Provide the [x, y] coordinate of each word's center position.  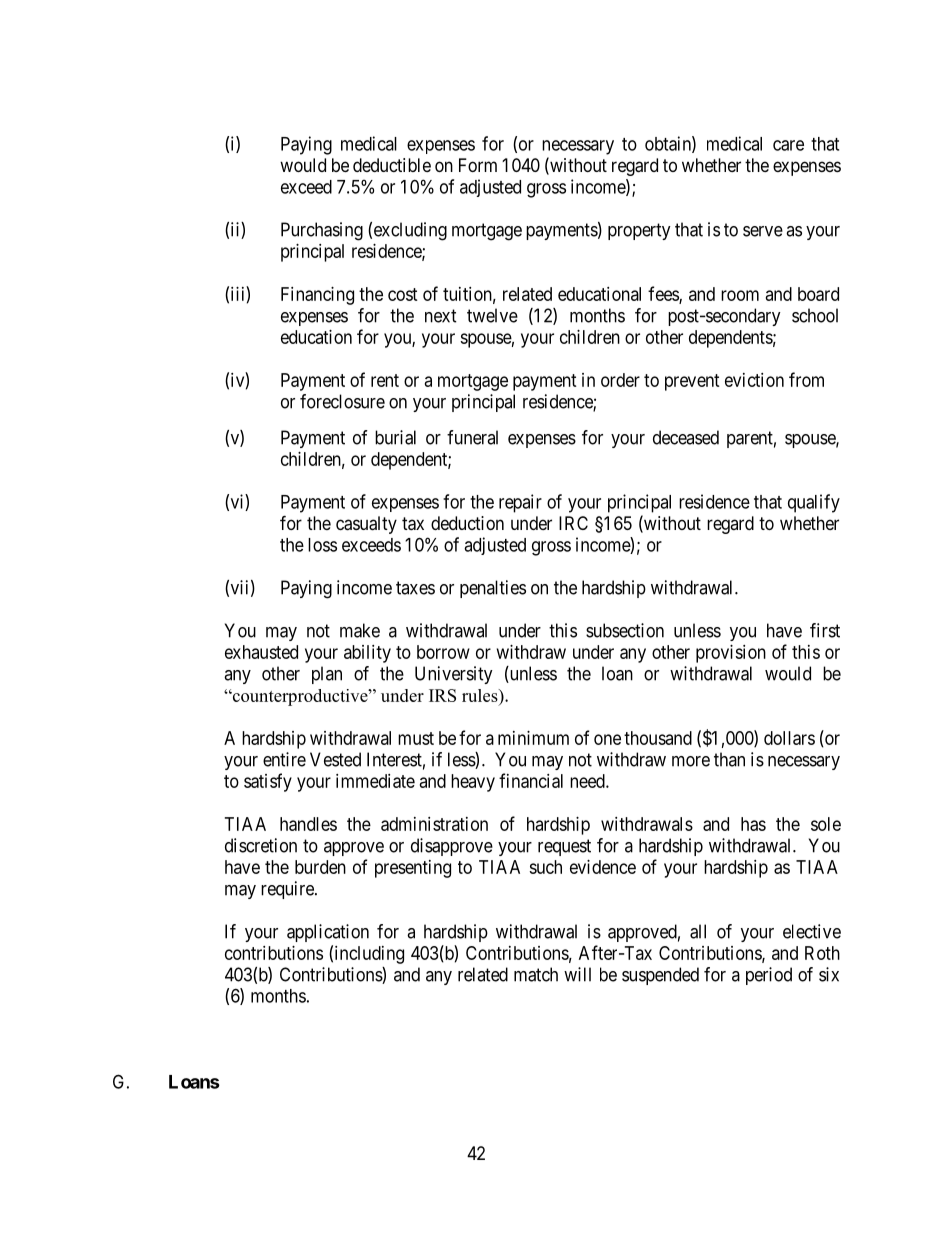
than [729, 759]
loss [322, 545]
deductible [392, 165]
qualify [814, 503]
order [620, 380]
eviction [754, 380]
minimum [533, 738]
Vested [335, 759]
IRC [573, 523]
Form [478, 165]
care [788, 145]
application [328, 933]
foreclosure [342, 401]
